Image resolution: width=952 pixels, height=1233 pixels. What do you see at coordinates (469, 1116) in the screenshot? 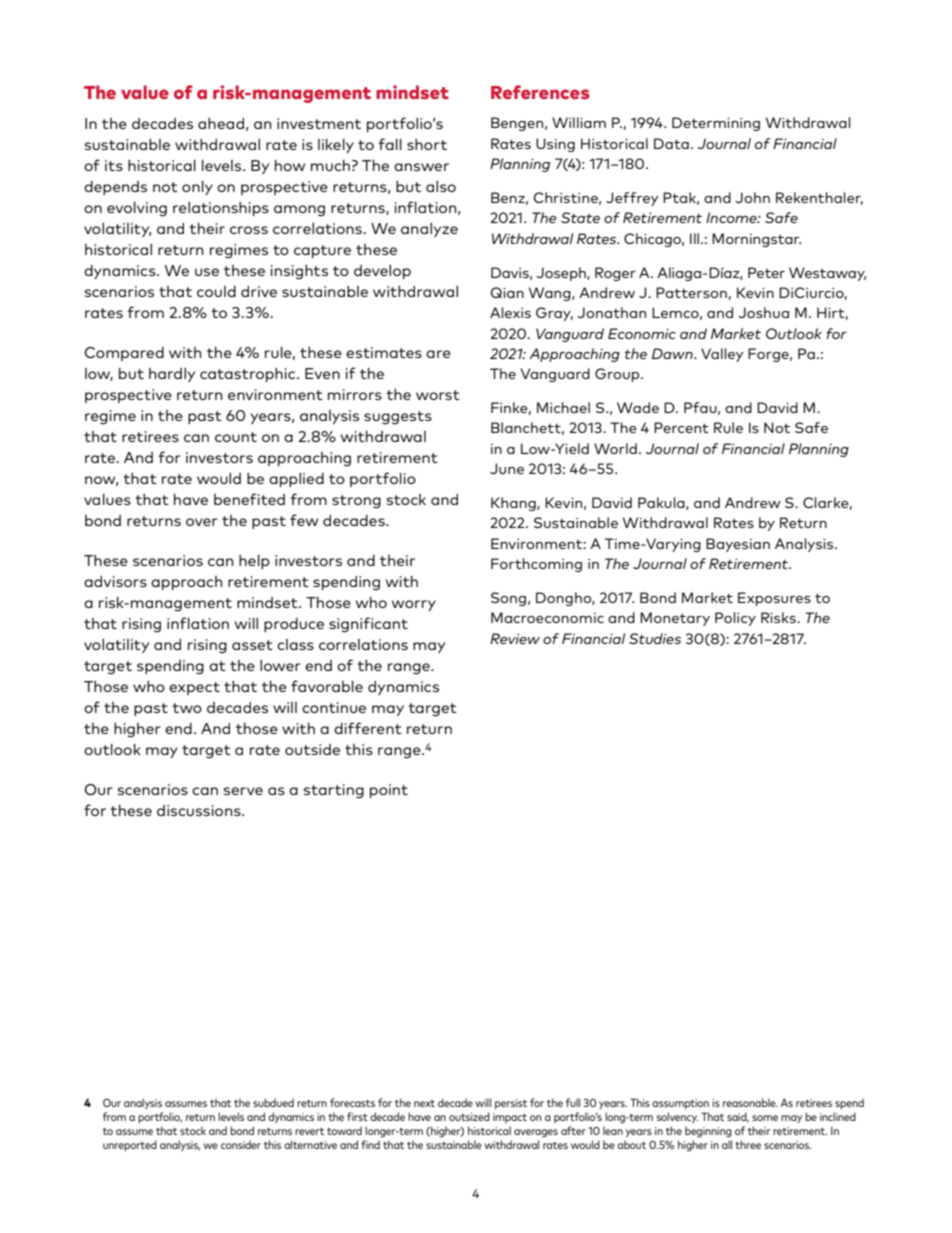
I see `outsized` at bounding box center [469, 1116].
